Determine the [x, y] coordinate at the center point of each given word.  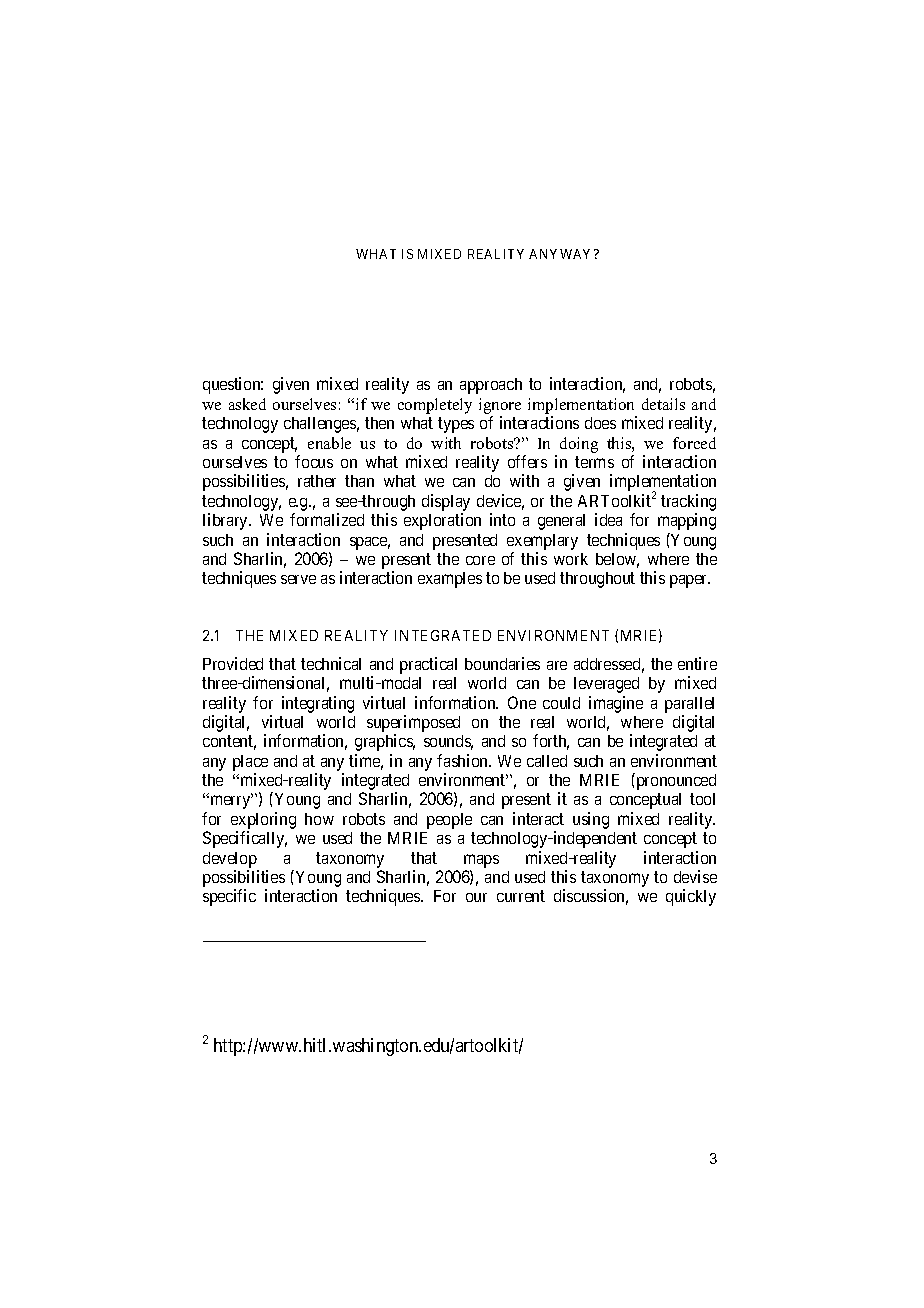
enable [329, 443]
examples [450, 580]
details [663, 404]
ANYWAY [562, 254]
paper [690, 581]
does [600, 423]
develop [230, 860]
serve [298, 579]
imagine [616, 704]
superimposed [413, 725]
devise [695, 876]
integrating [318, 704]
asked [247, 404]
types [456, 425]
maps [481, 861]
